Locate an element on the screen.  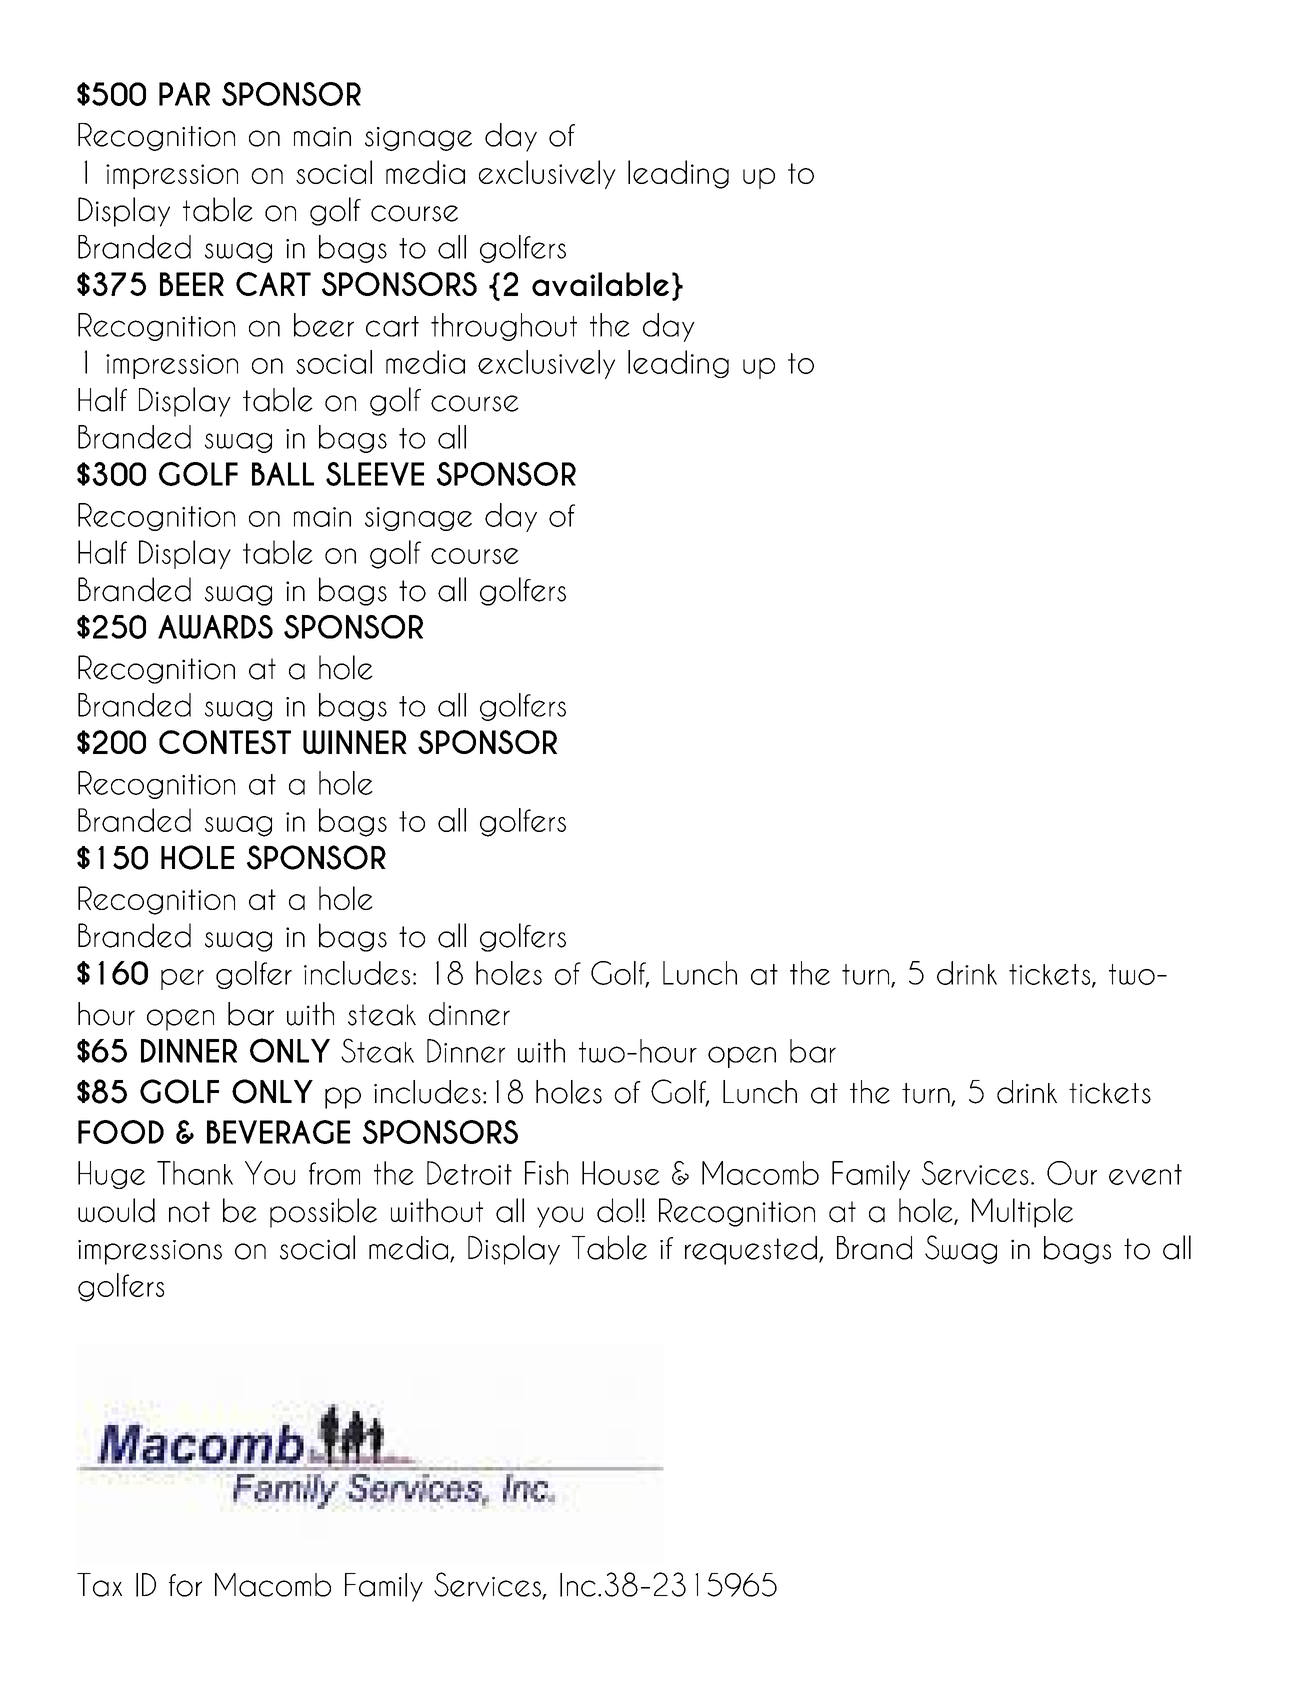
requested is located at coordinates (751, 1250).
